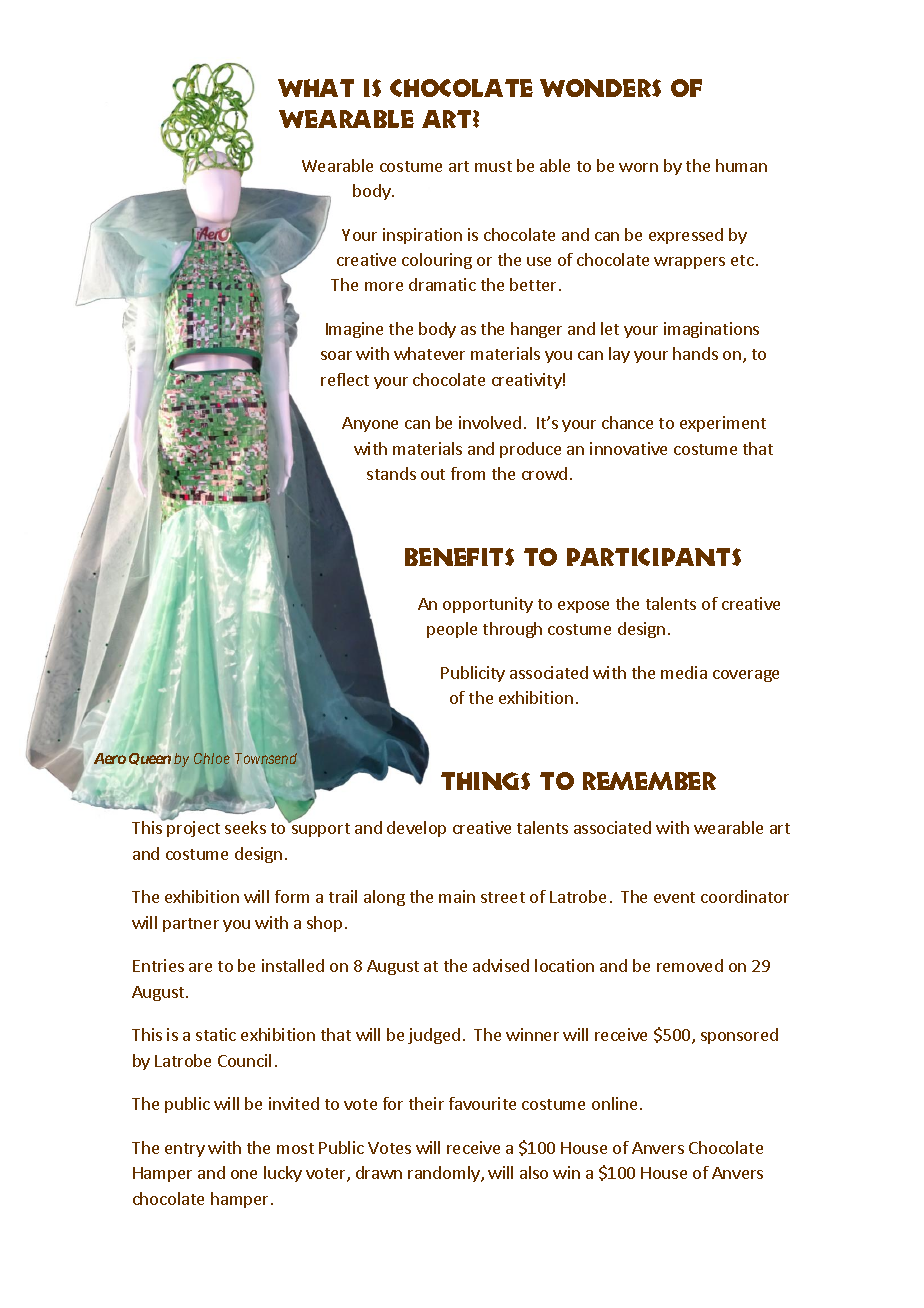 This document has height=1308, width=924. What do you see at coordinates (493, 166) in the document?
I see `must` at bounding box center [493, 166].
